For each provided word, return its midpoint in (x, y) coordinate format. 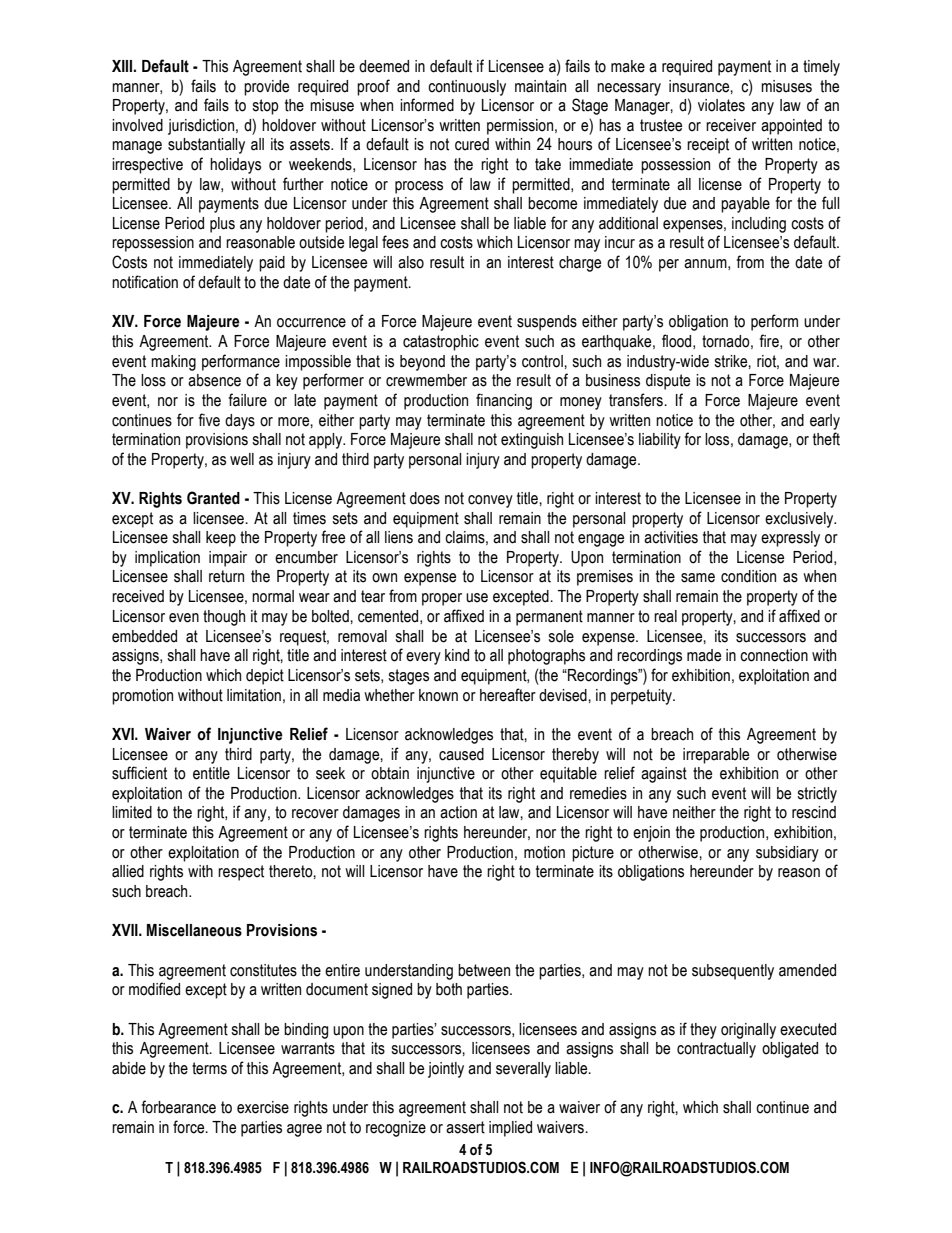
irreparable (716, 756)
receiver (731, 125)
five (209, 420)
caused (461, 754)
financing (504, 401)
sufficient (139, 773)
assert (465, 1127)
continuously (467, 88)
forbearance (179, 1107)
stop (265, 107)
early (825, 422)
